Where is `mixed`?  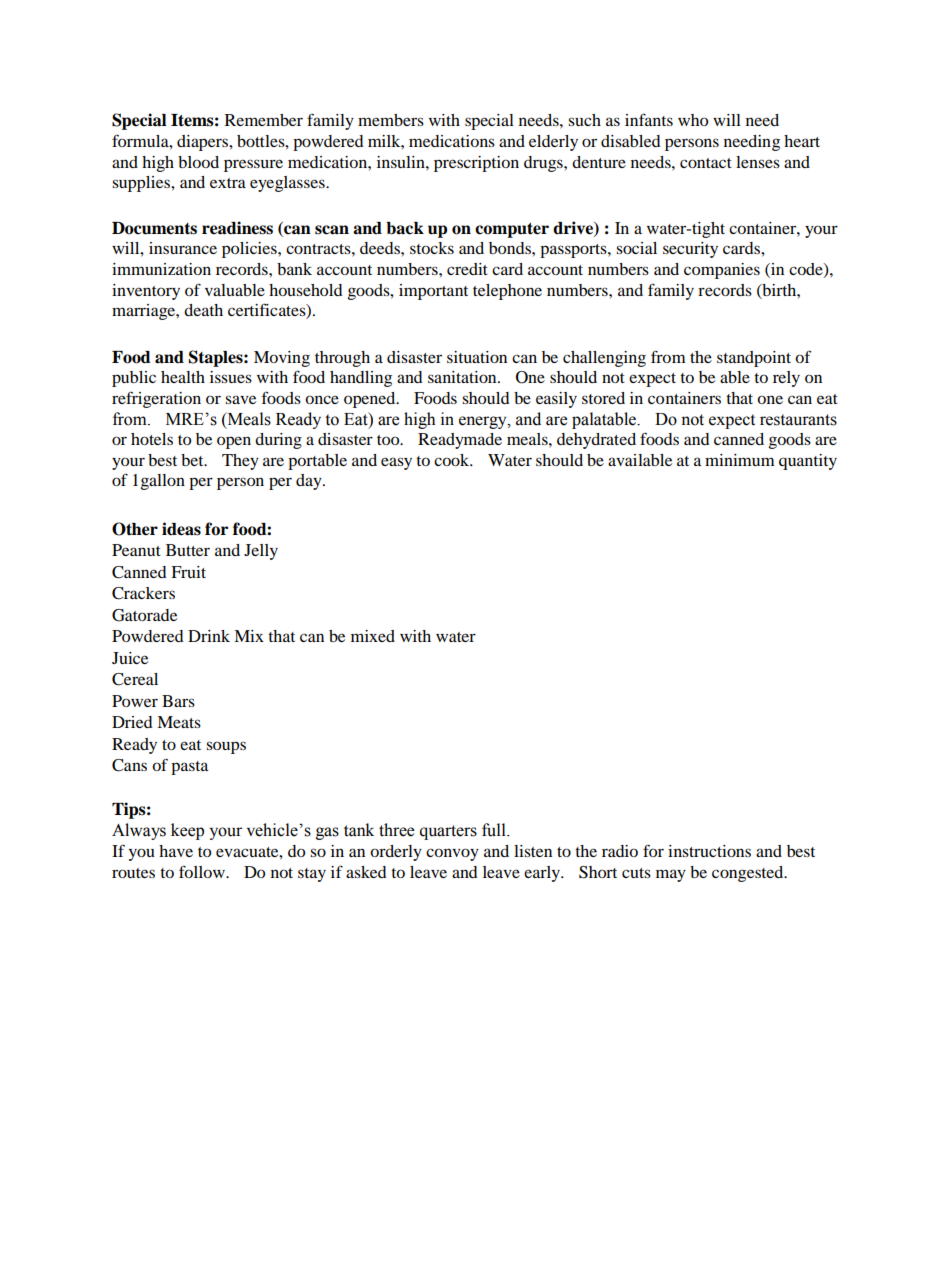 mixed is located at coordinates (373, 636).
